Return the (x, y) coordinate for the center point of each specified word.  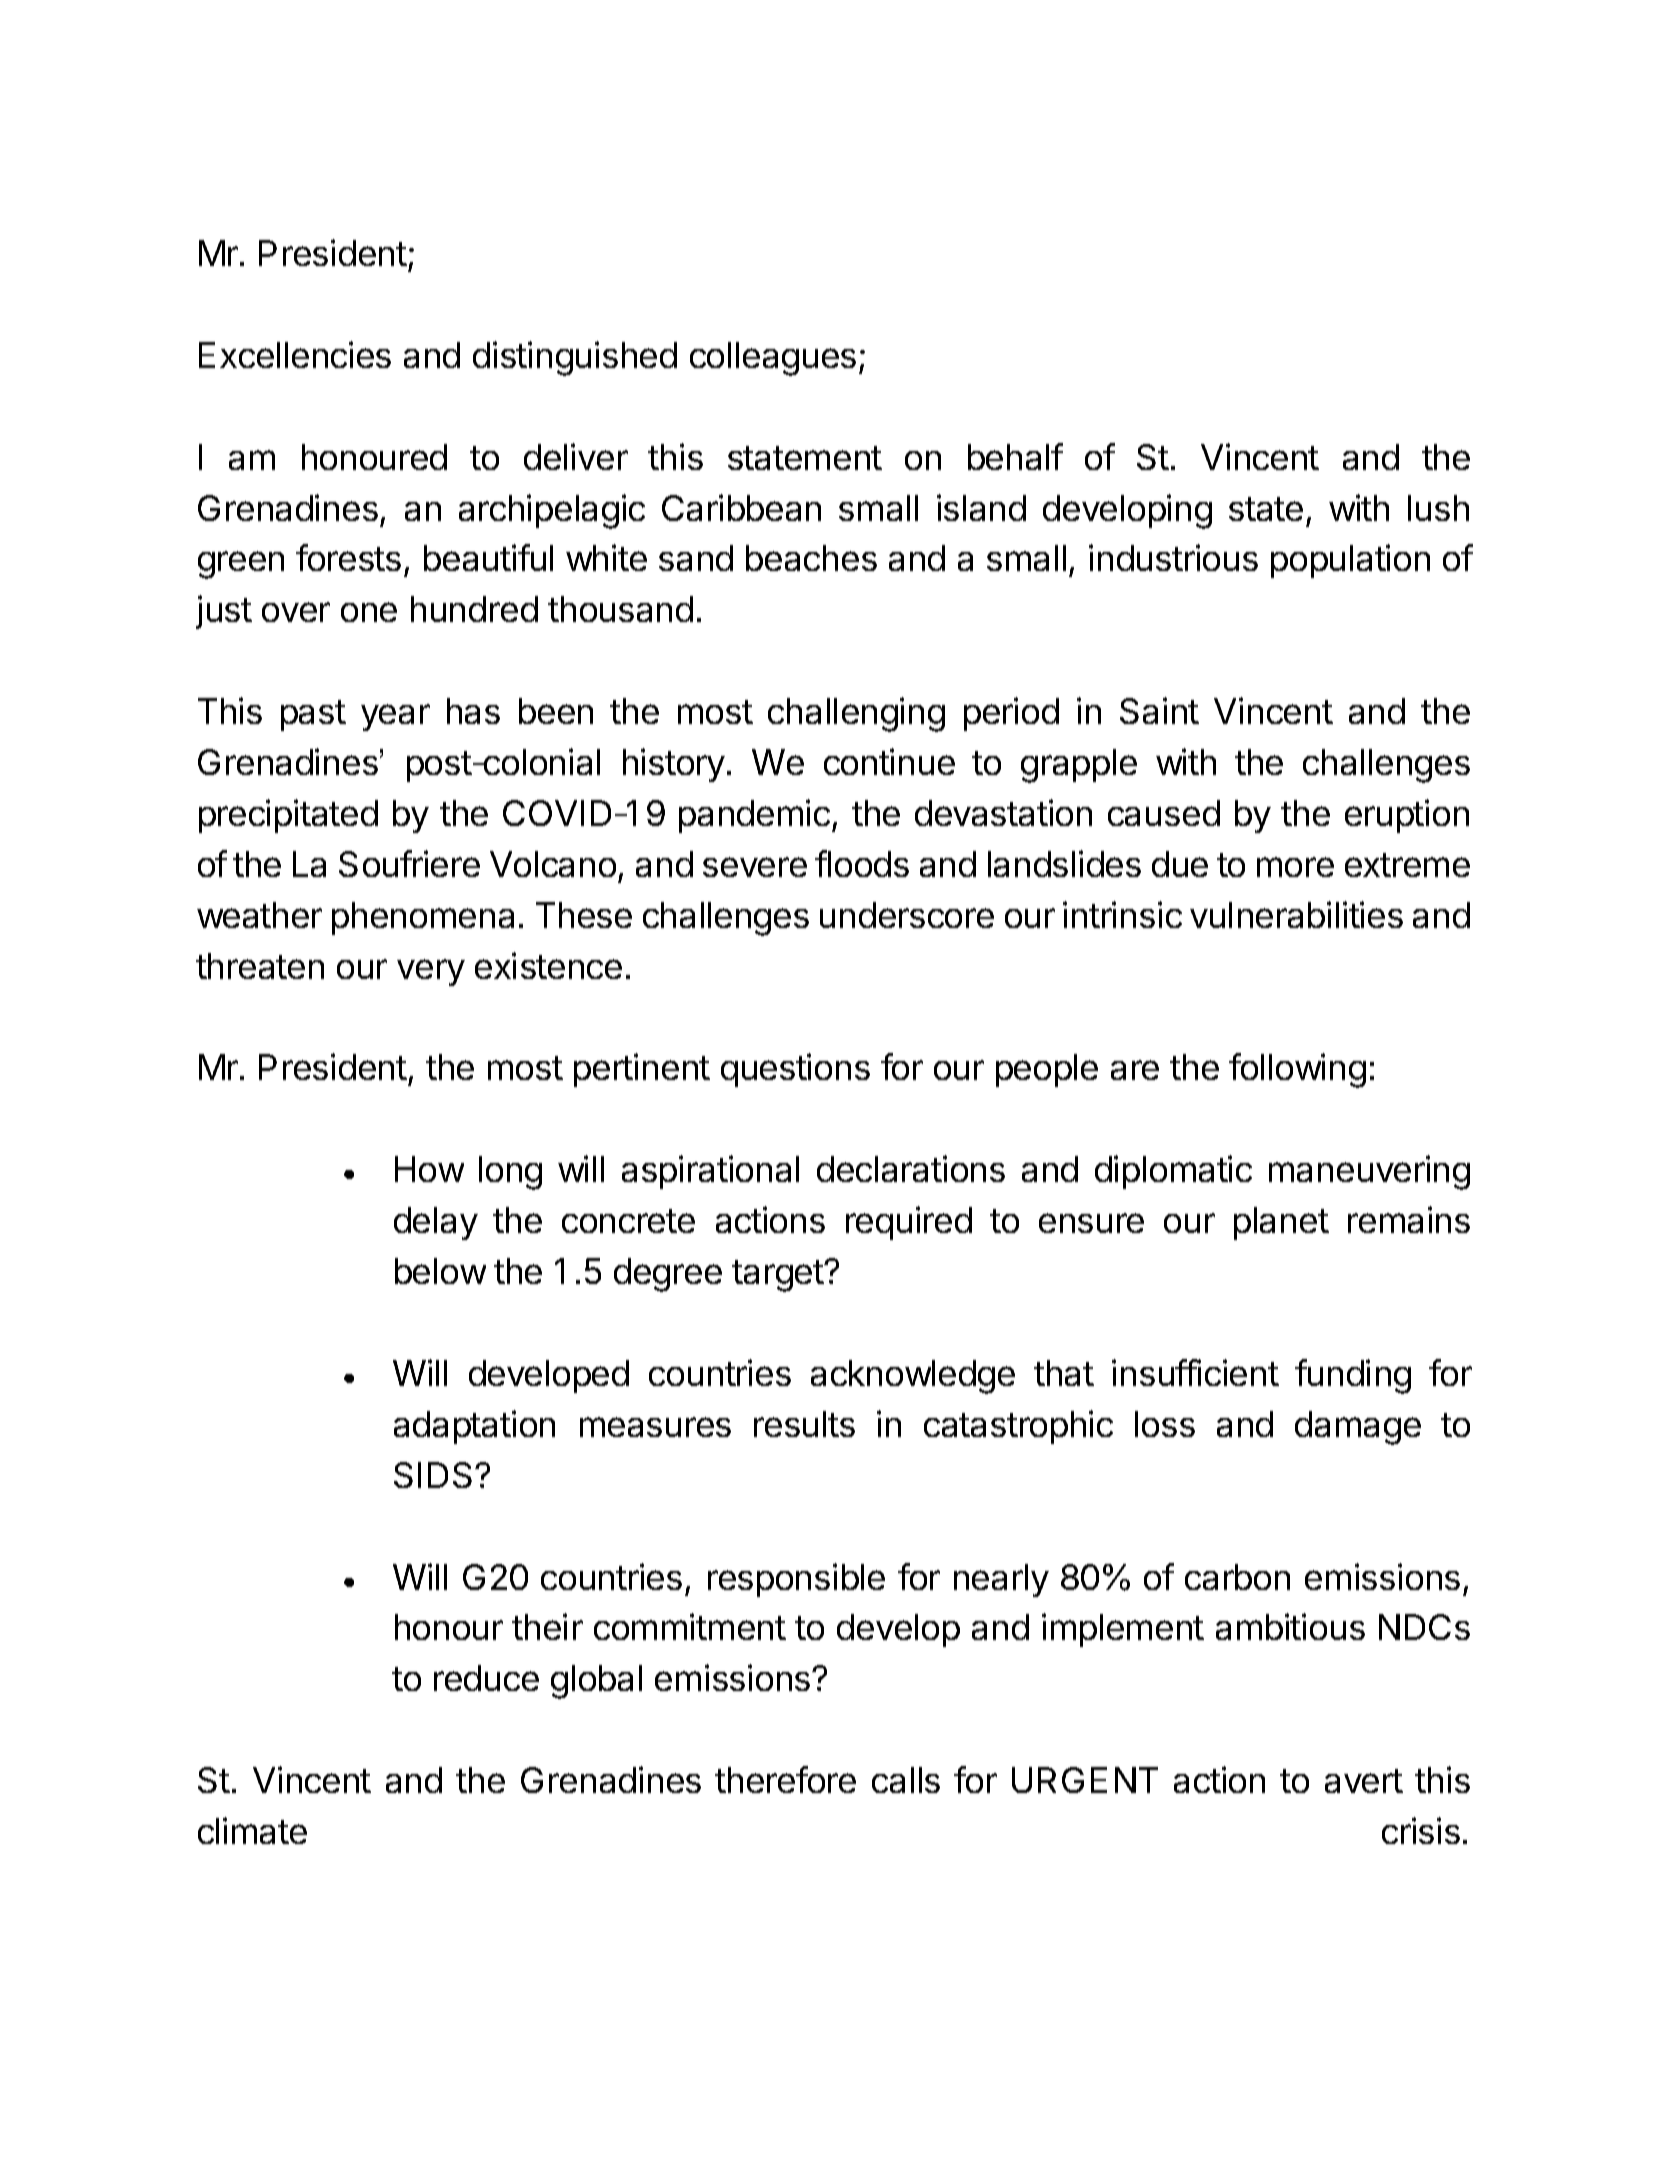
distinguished (575, 358)
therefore (785, 1779)
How (429, 1169)
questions (795, 1070)
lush (1438, 508)
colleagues (773, 359)
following (1297, 1070)
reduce (486, 1678)
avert (1364, 1781)
